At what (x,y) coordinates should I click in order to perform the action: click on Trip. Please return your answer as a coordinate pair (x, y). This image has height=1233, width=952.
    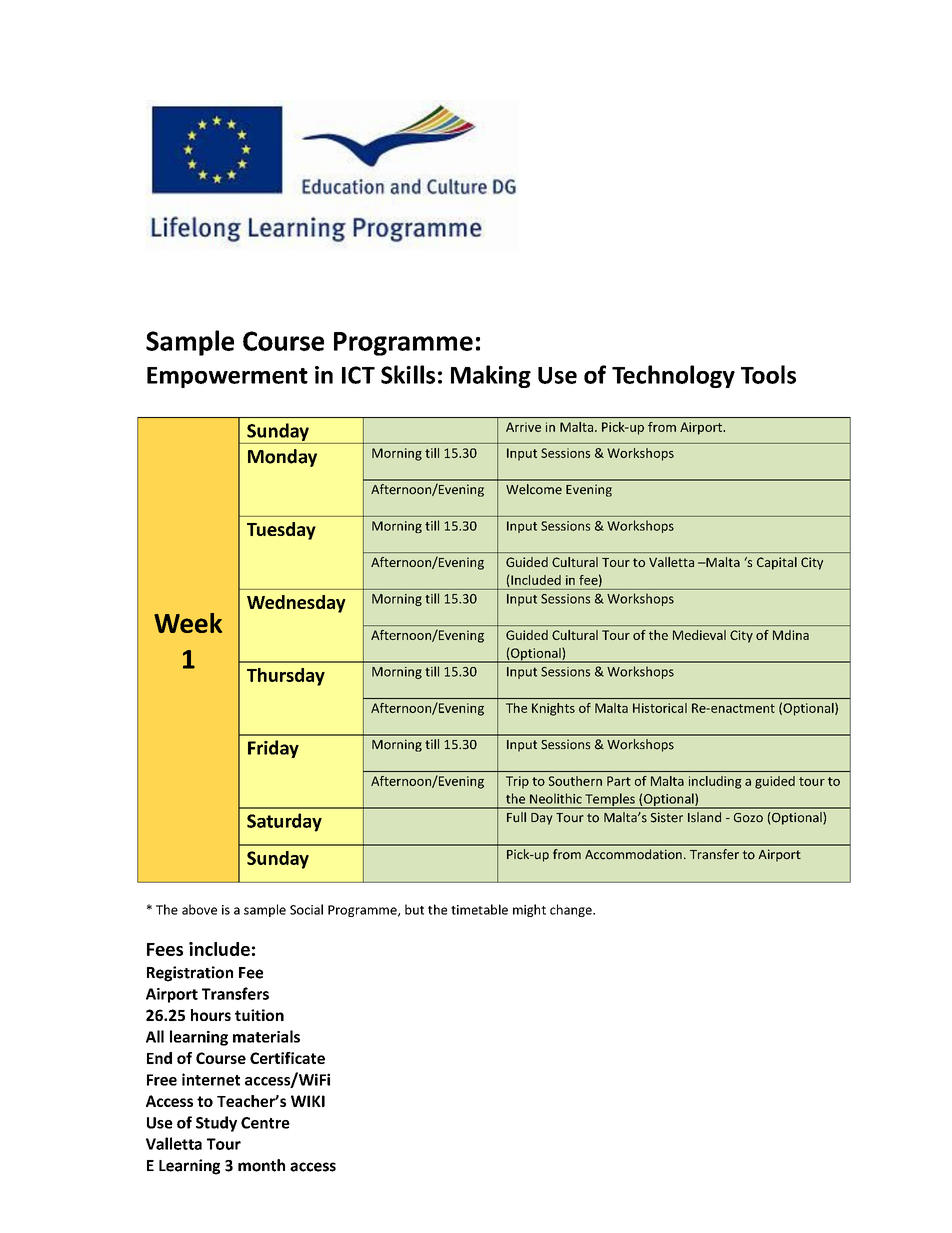
    Looking at the image, I should click on (517, 782).
